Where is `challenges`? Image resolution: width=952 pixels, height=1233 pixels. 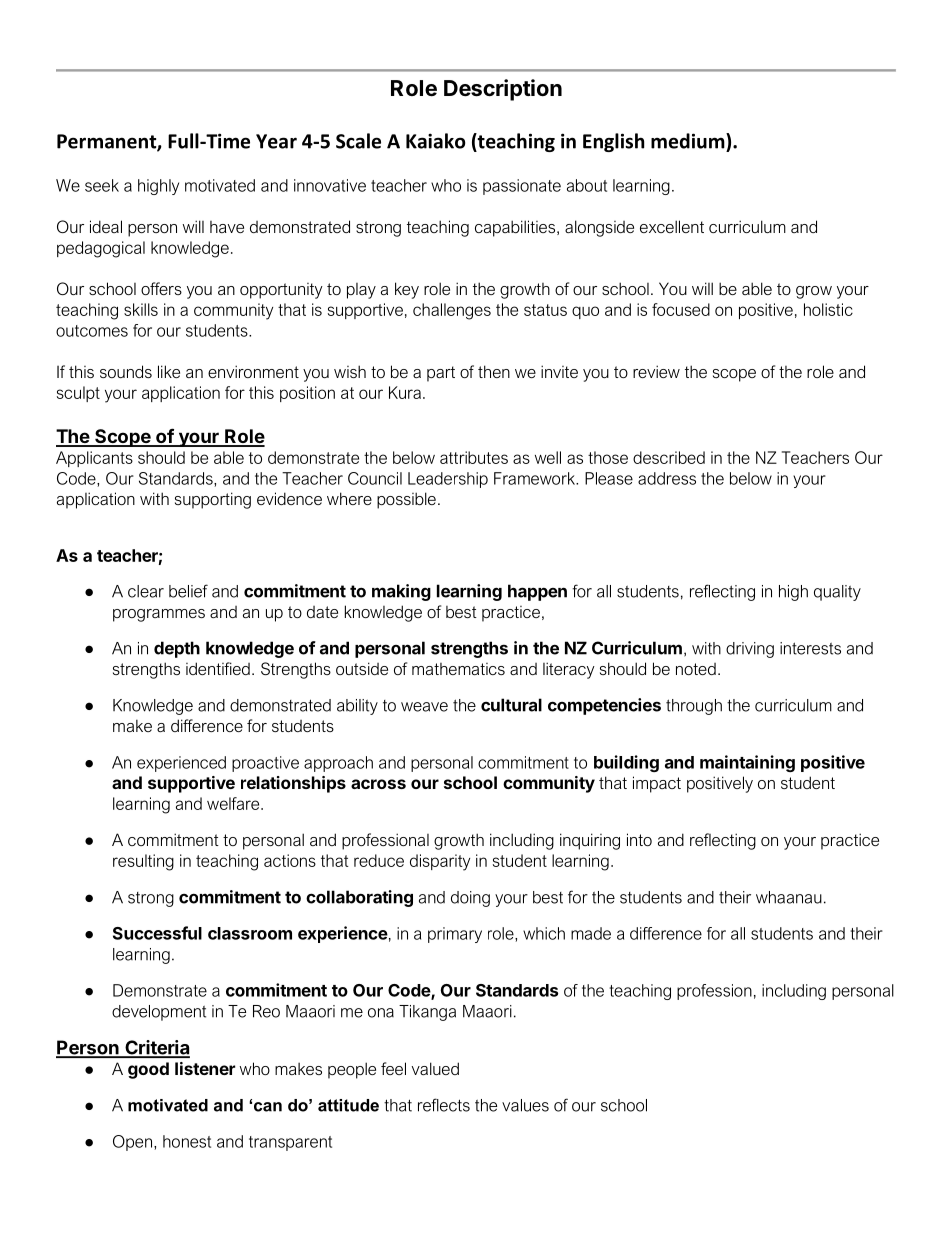
challenges is located at coordinates (452, 311).
